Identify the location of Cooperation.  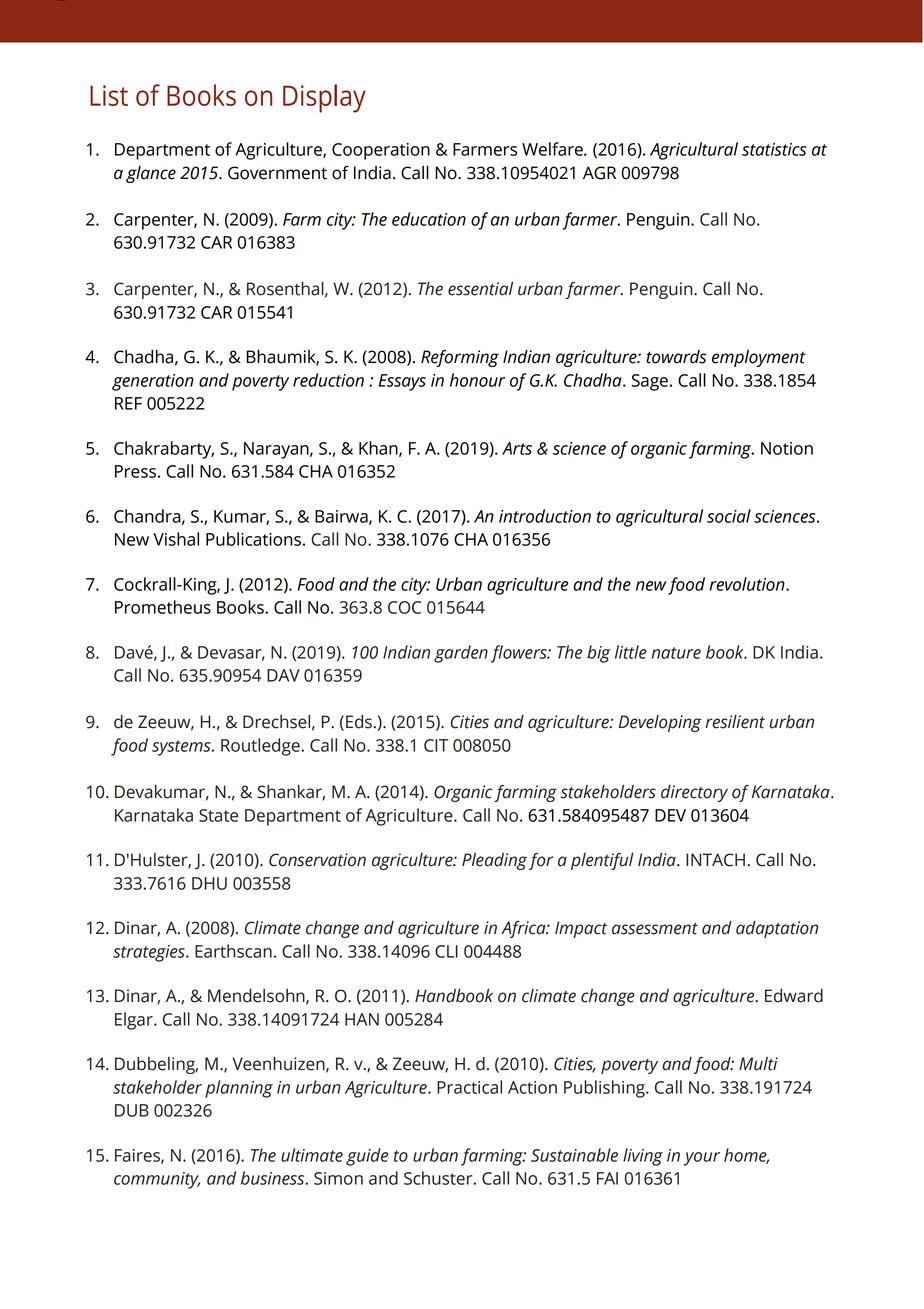
(381, 151).
